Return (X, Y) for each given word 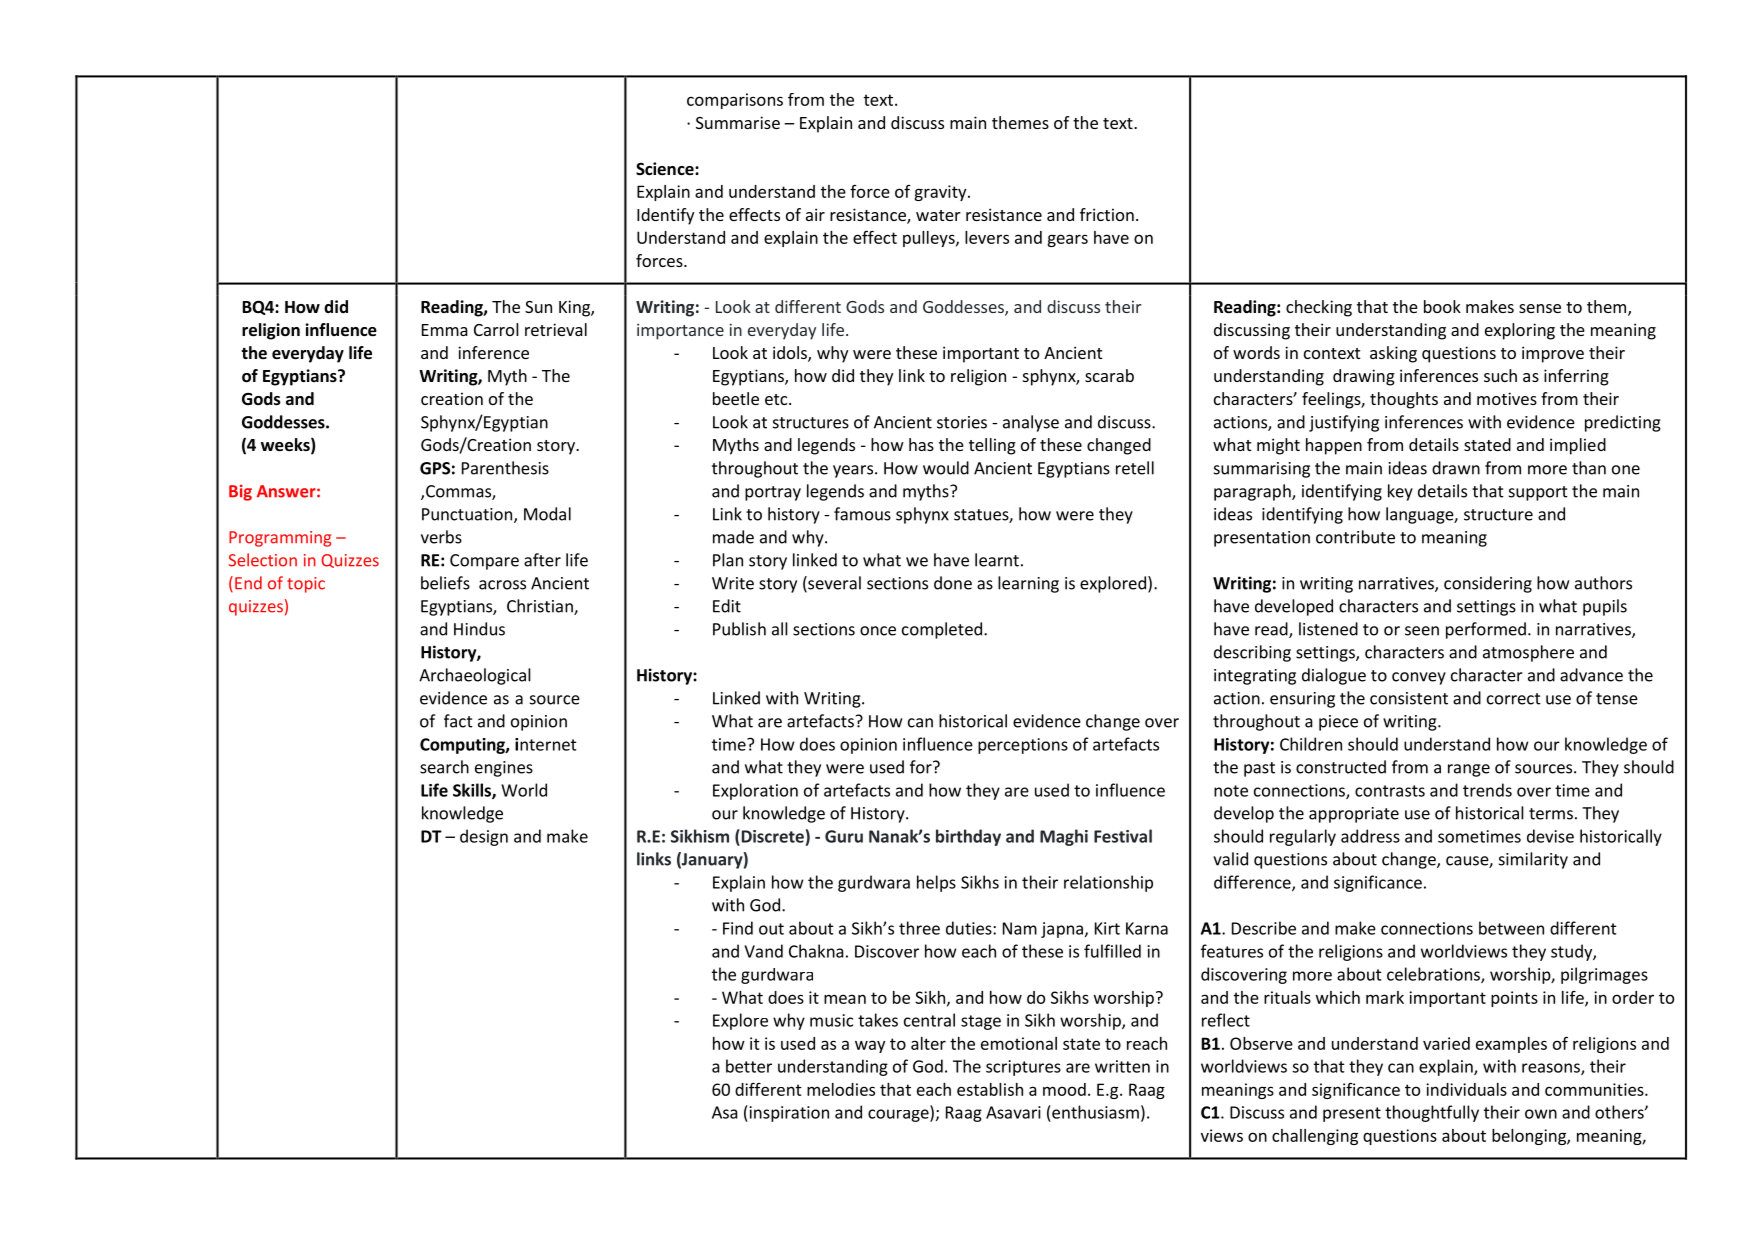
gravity (941, 193)
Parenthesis (505, 468)
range (1469, 770)
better (749, 1066)
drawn (1456, 468)
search (444, 767)
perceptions (1023, 746)
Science (666, 169)
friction (1107, 214)
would (946, 468)
